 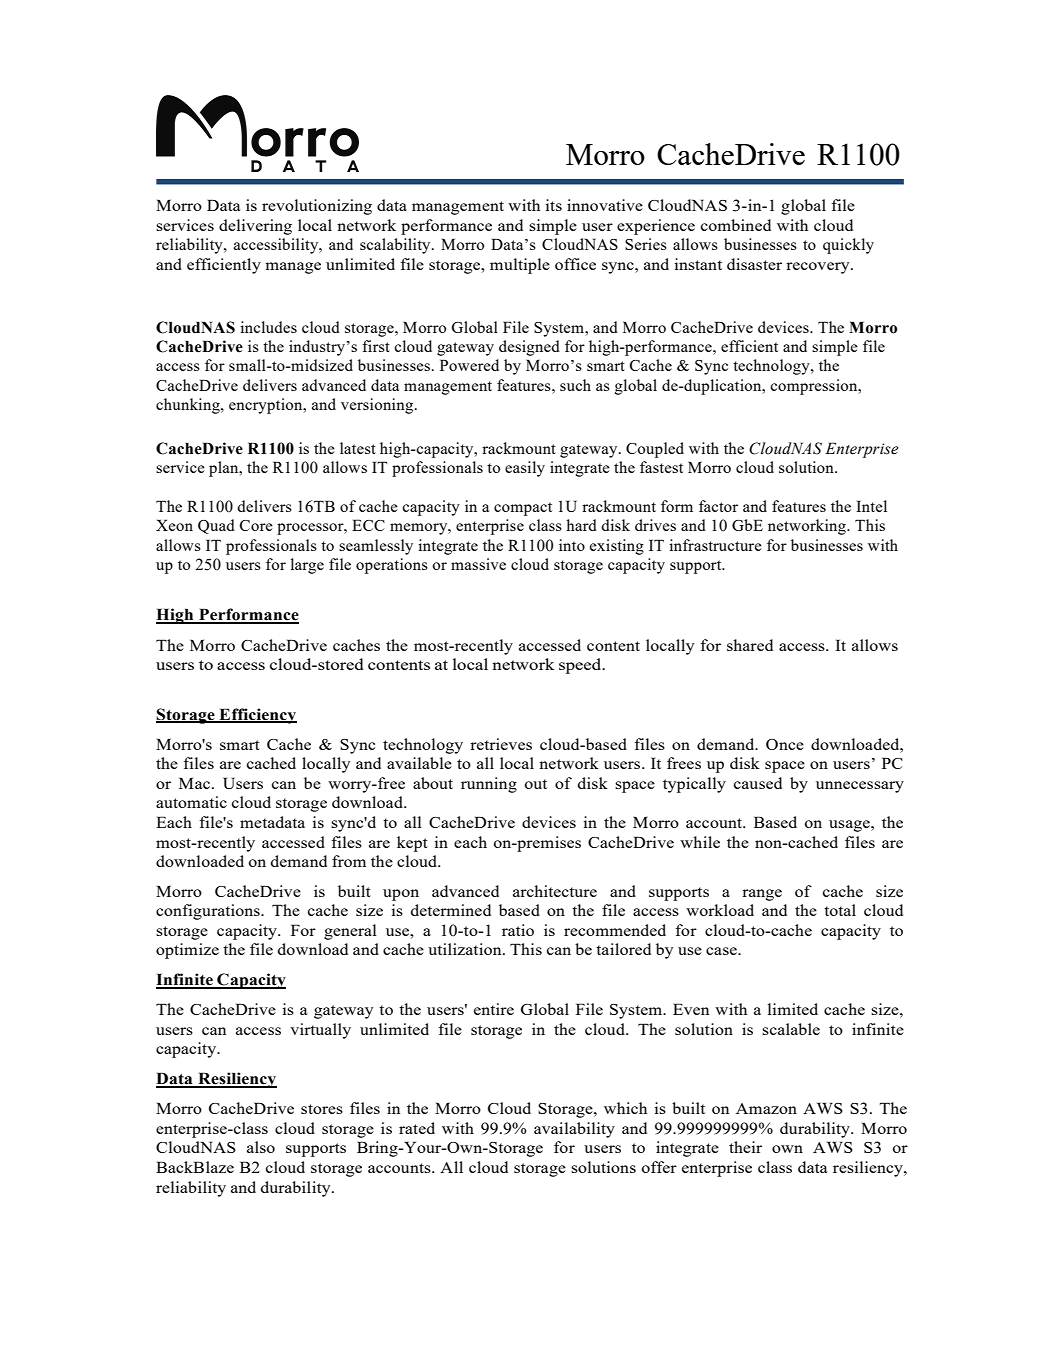 What do you see at coordinates (191, 802) in the page?
I see `automatic` at bounding box center [191, 802].
